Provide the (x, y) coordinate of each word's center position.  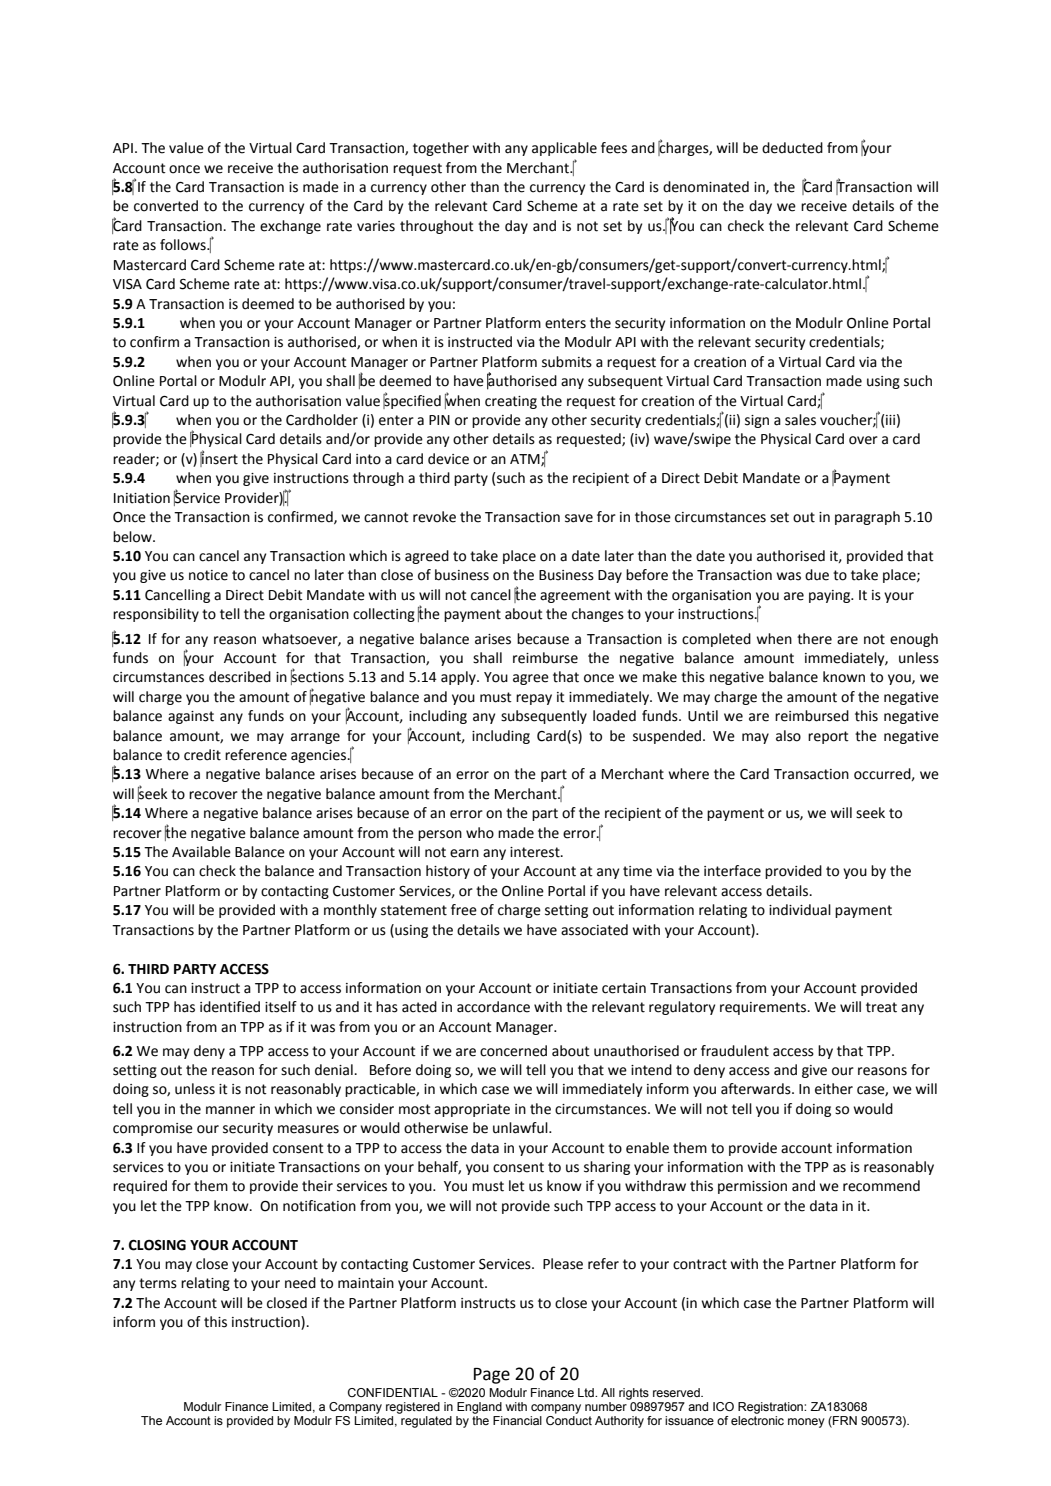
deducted (792, 148)
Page (492, 1376)
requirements (764, 1008)
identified (230, 1007)
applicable (564, 149)
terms (158, 1283)
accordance (493, 1007)
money (806, 1423)
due (817, 575)
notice (208, 575)
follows (184, 245)
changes (598, 615)
